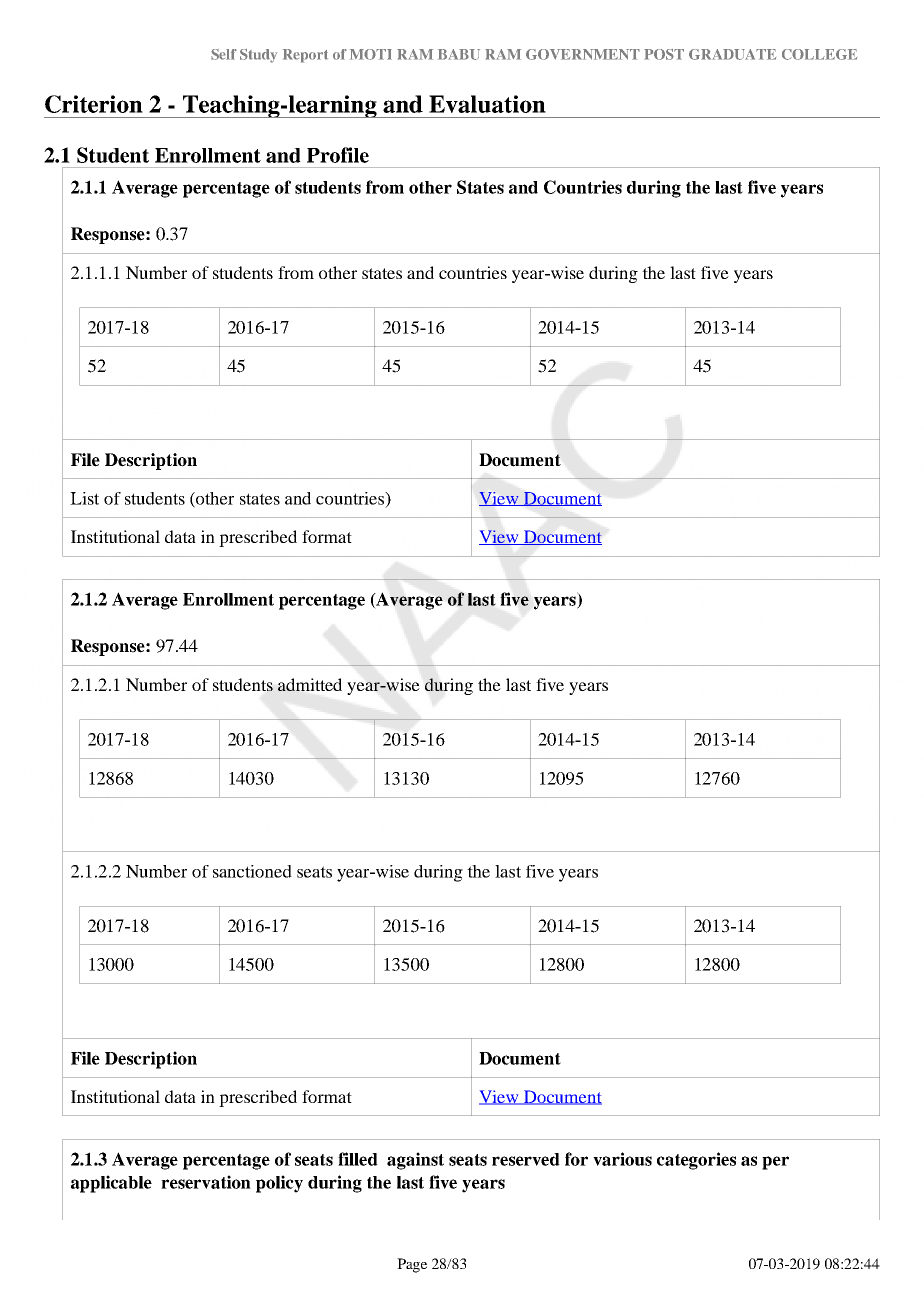  I want to click on categories, so click(696, 1161).
